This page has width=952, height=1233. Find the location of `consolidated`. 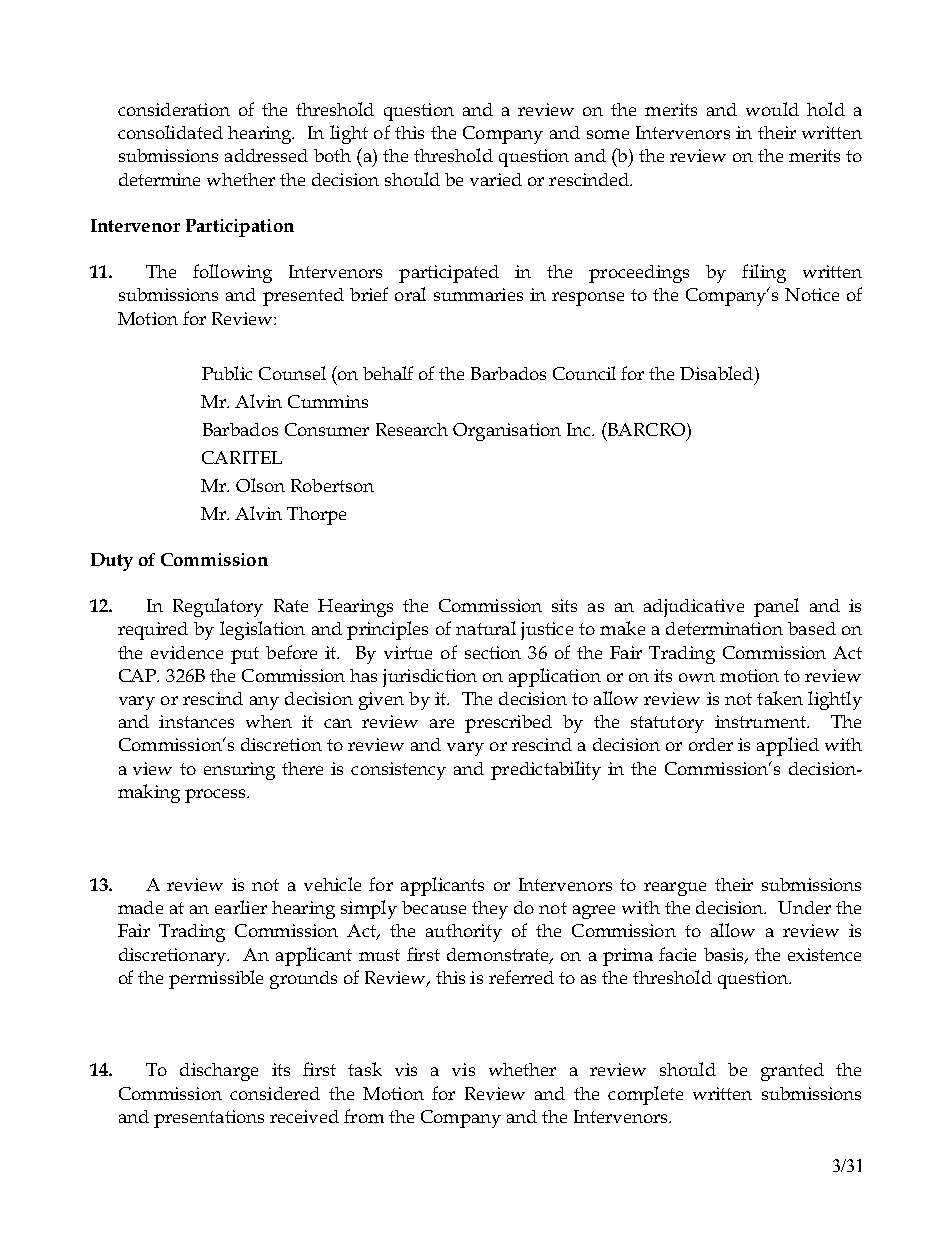

consolidated is located at coordinates (170, 132).
